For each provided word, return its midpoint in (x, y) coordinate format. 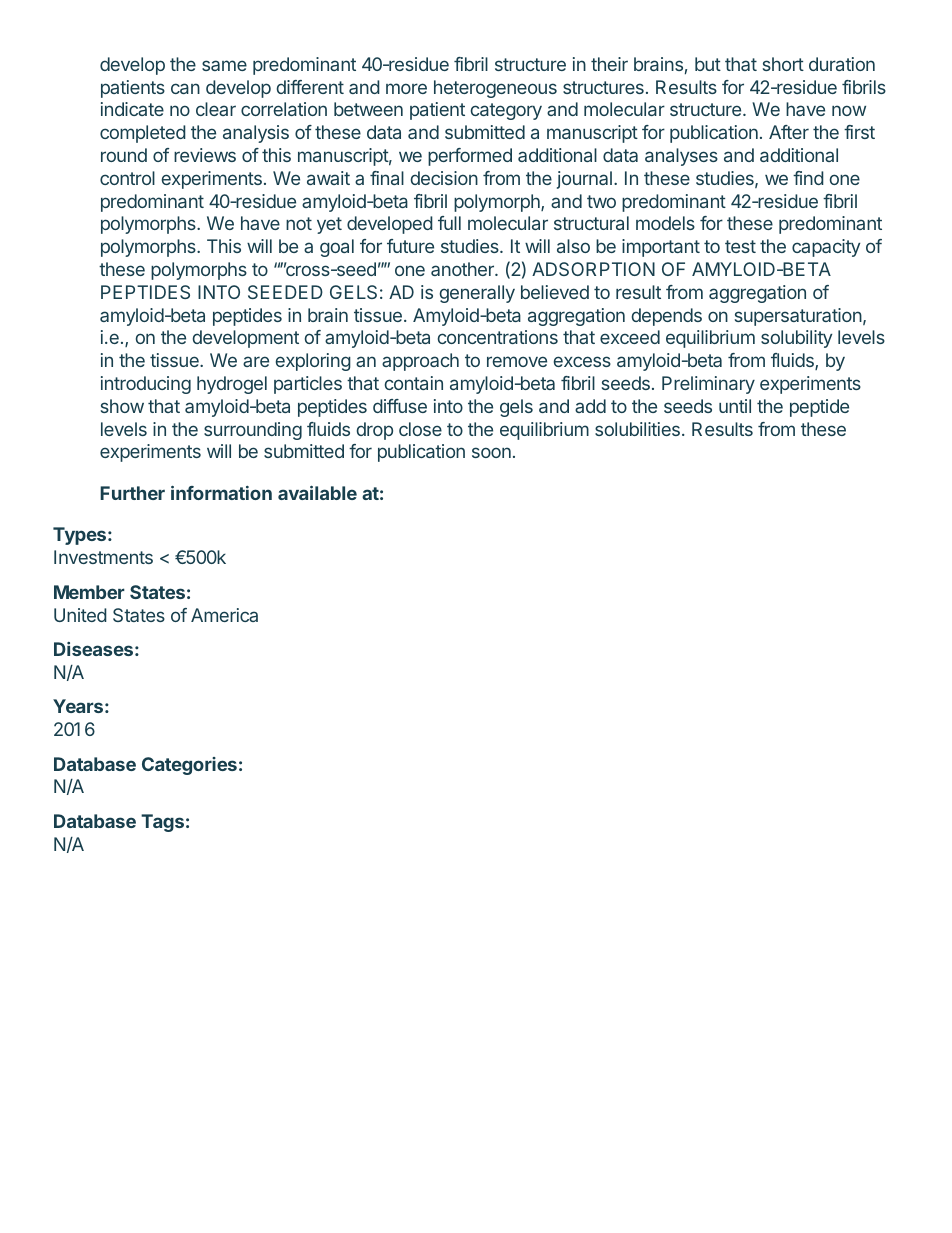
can (185, 88)
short (783, 64)
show (122, 406)
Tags (162, 823)
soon (491, 452)
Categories (189, 766)
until (735, 406)
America (224, 615)
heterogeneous (495, 89)
